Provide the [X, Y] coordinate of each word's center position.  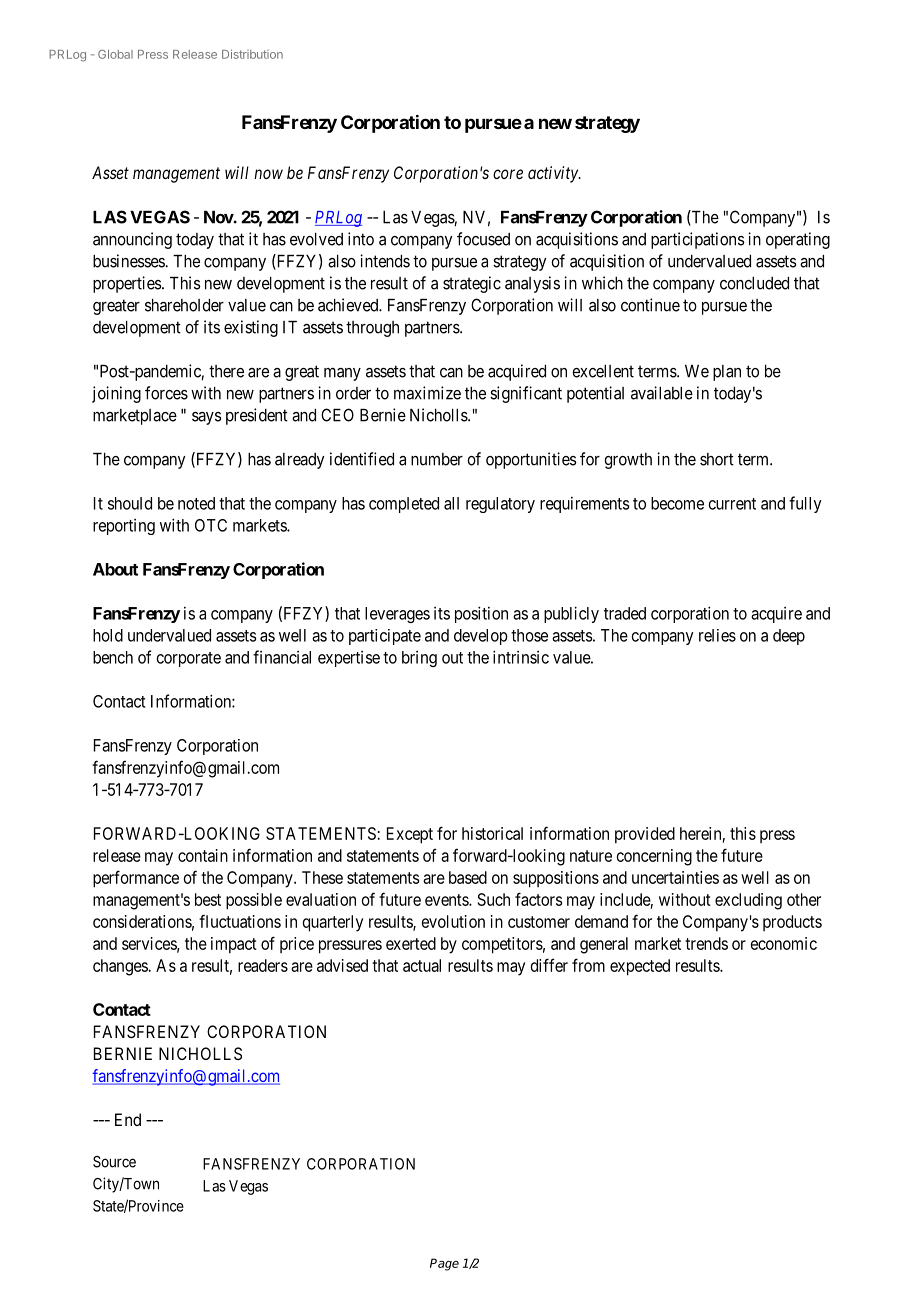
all [451, 503]
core [508, 174]
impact [234, 945]
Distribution [252, 54]
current [732, 504]
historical [492, 833]
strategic [472, 284]
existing [251, 328]
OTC [211, 525]
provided [645, 835]
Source [114, 1162]
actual [422, 965]
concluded [754, 283]
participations [698, 240]
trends [706, 943]
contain [203, 855]
